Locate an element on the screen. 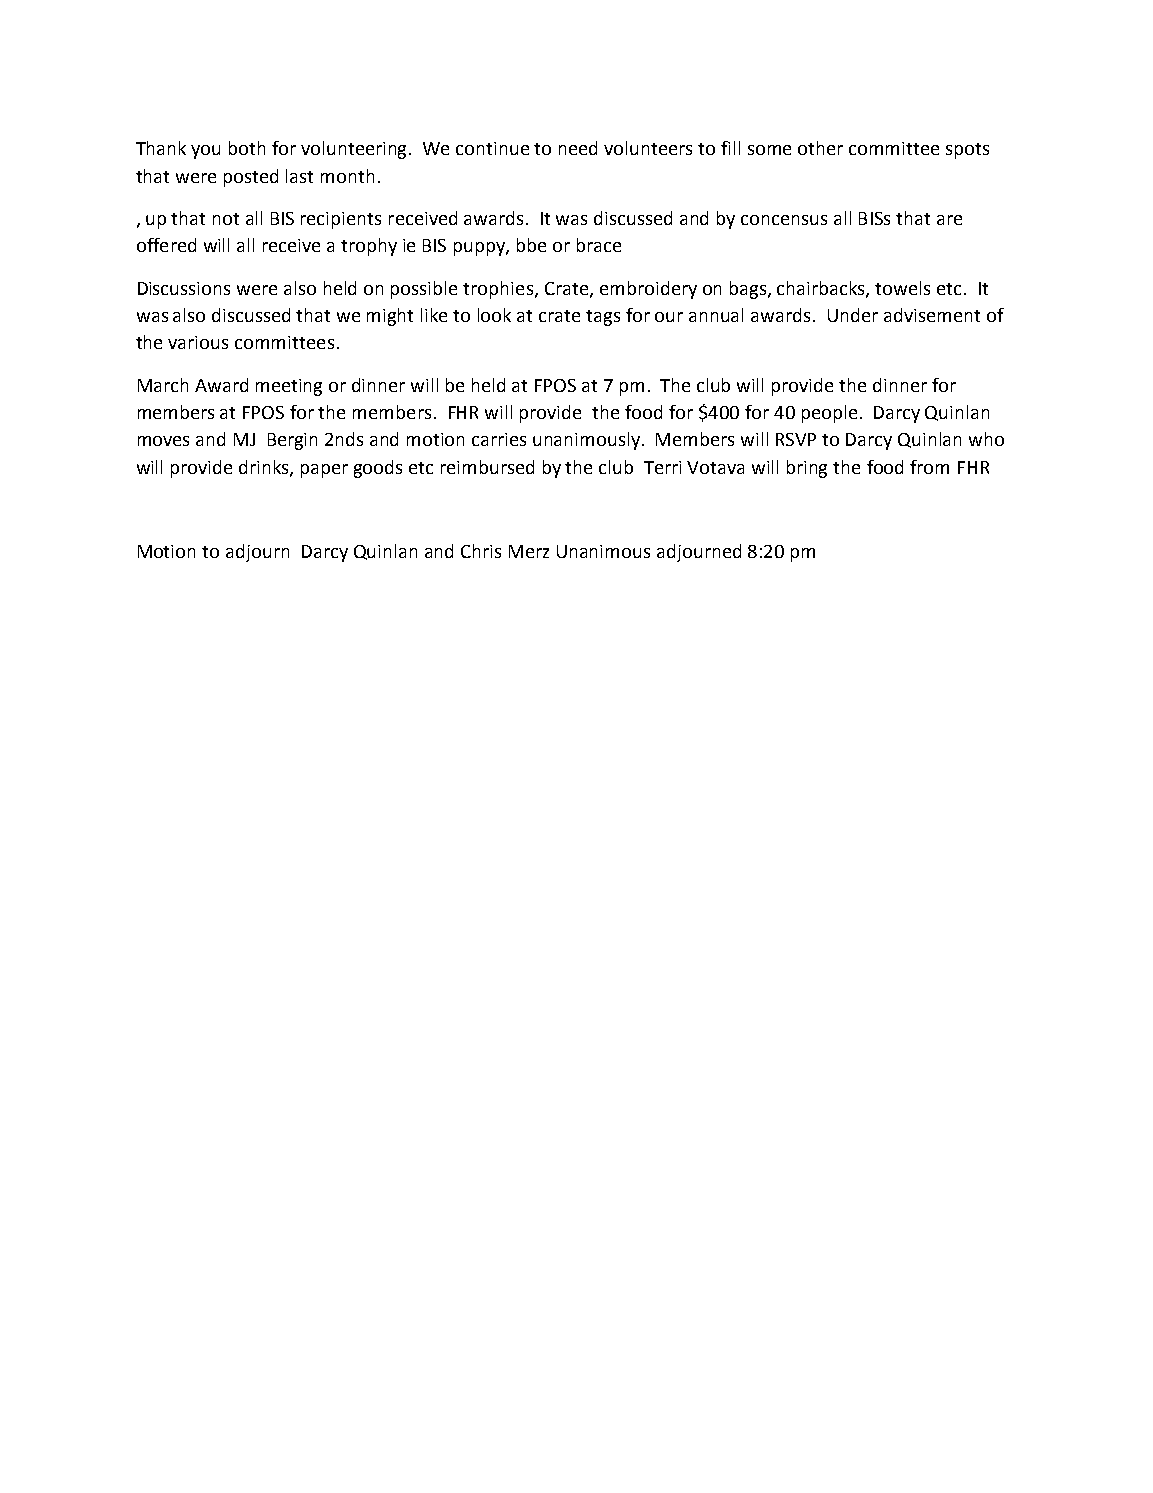 The width and height of the screenshot is (1153, 1493). Chris is located at coordinates (481, 551).
